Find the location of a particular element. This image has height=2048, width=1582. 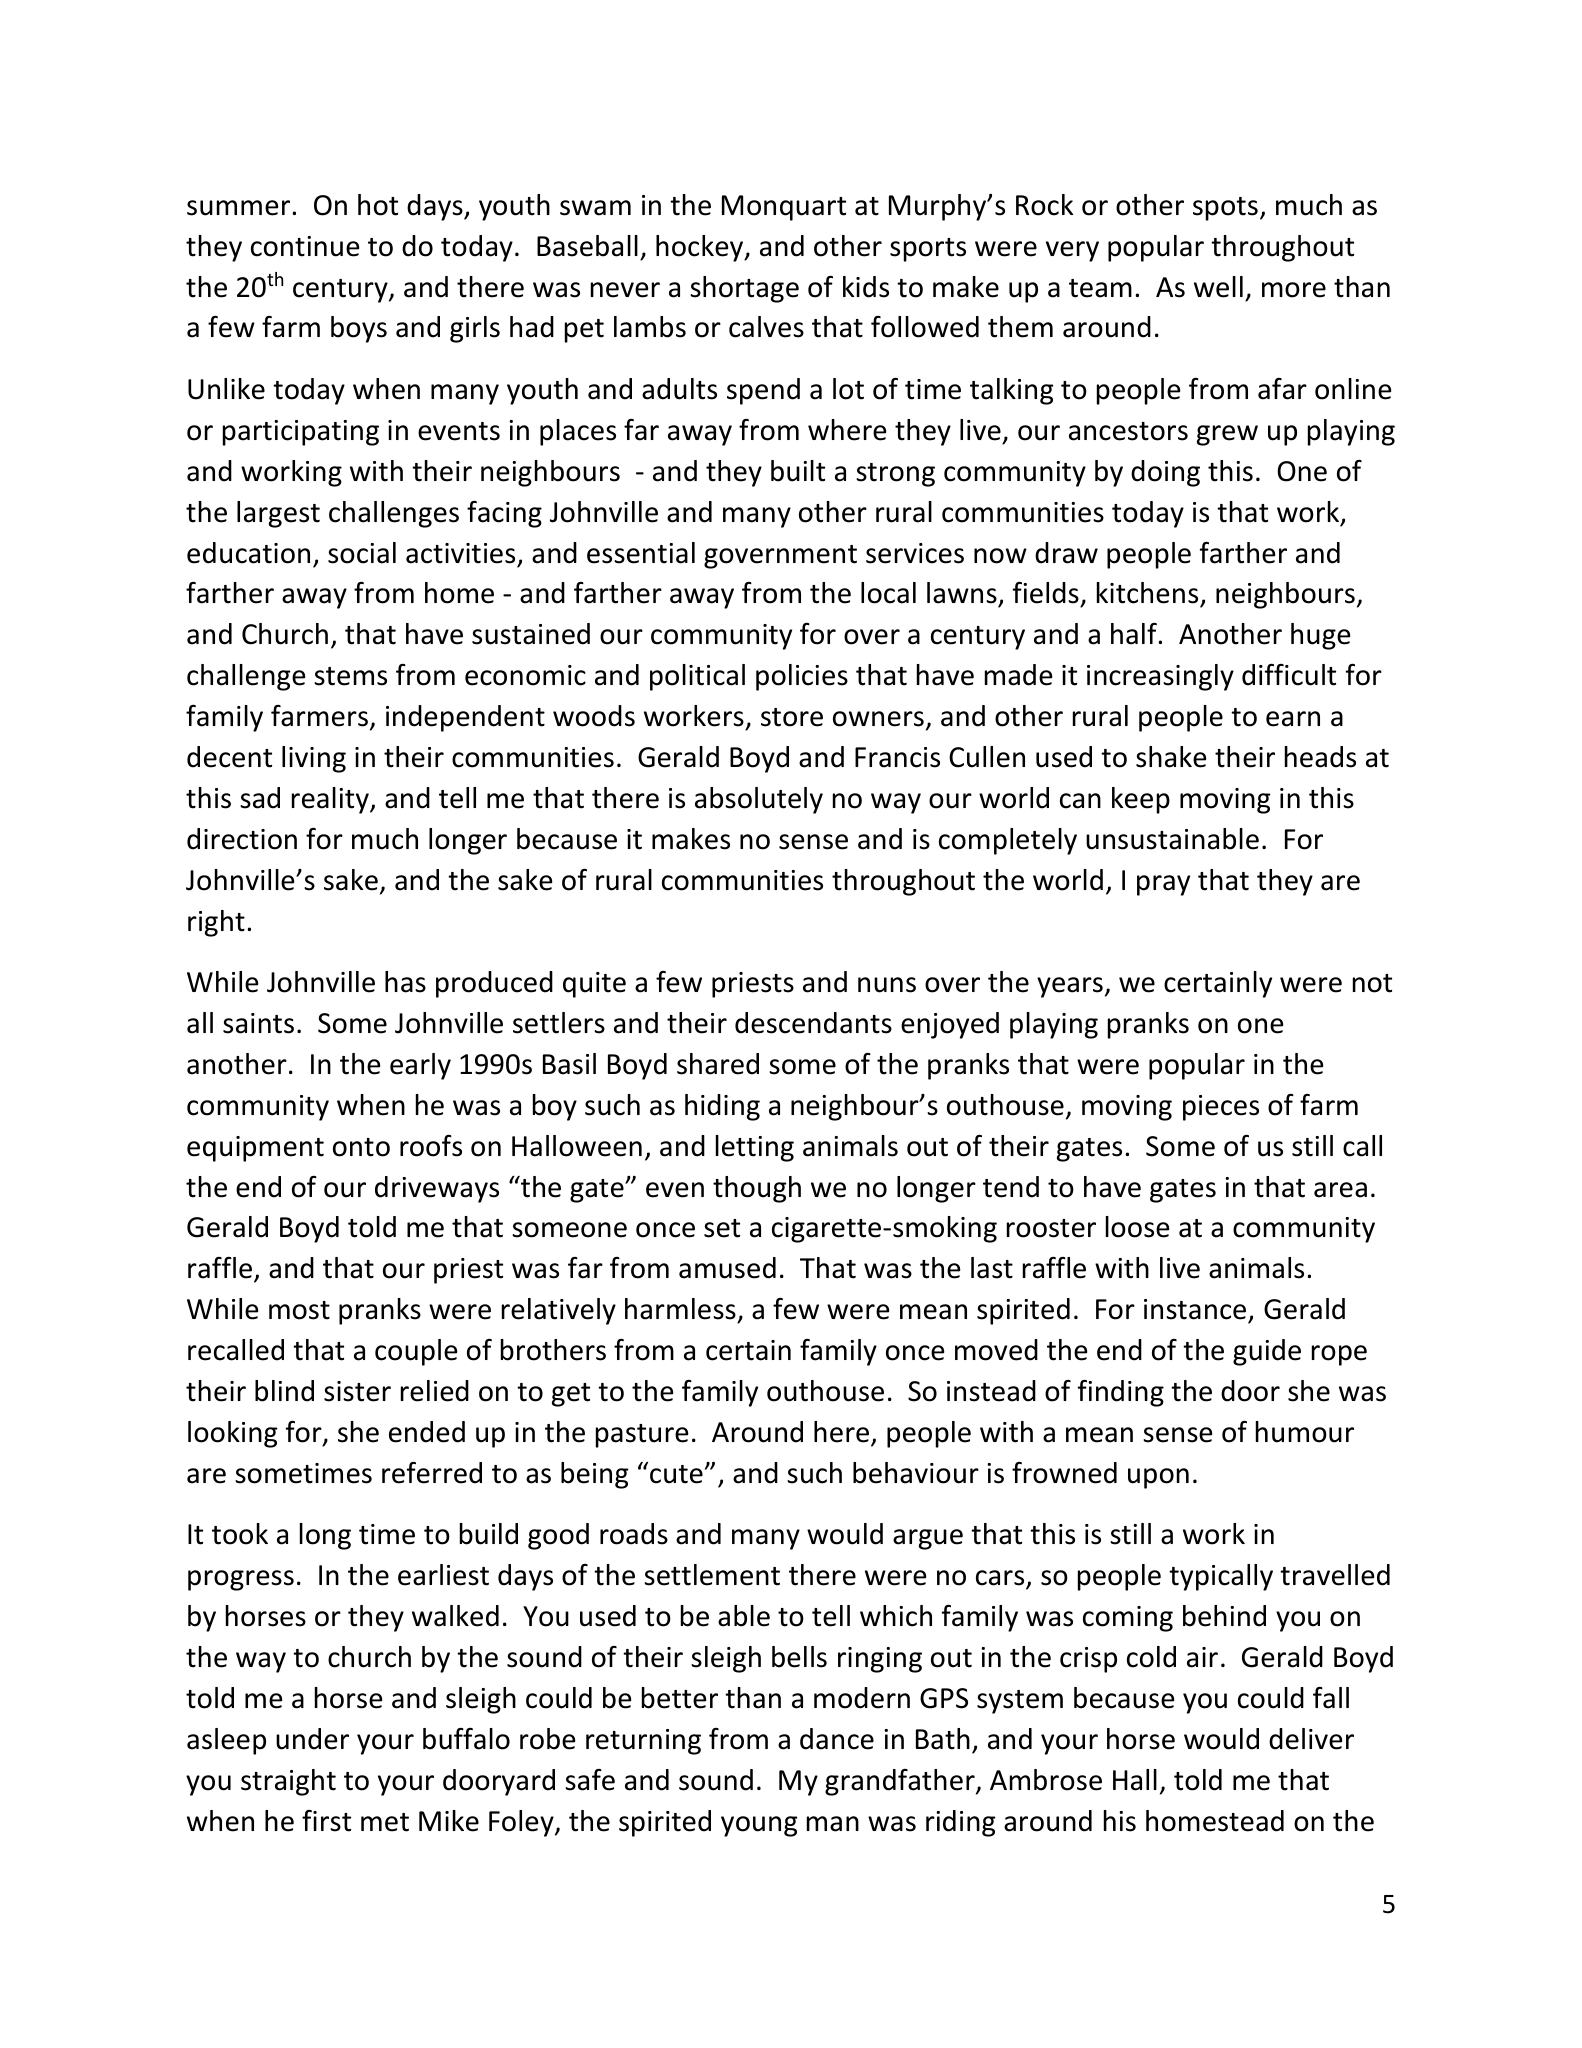

sister is located at coordinates (357, 1391).
